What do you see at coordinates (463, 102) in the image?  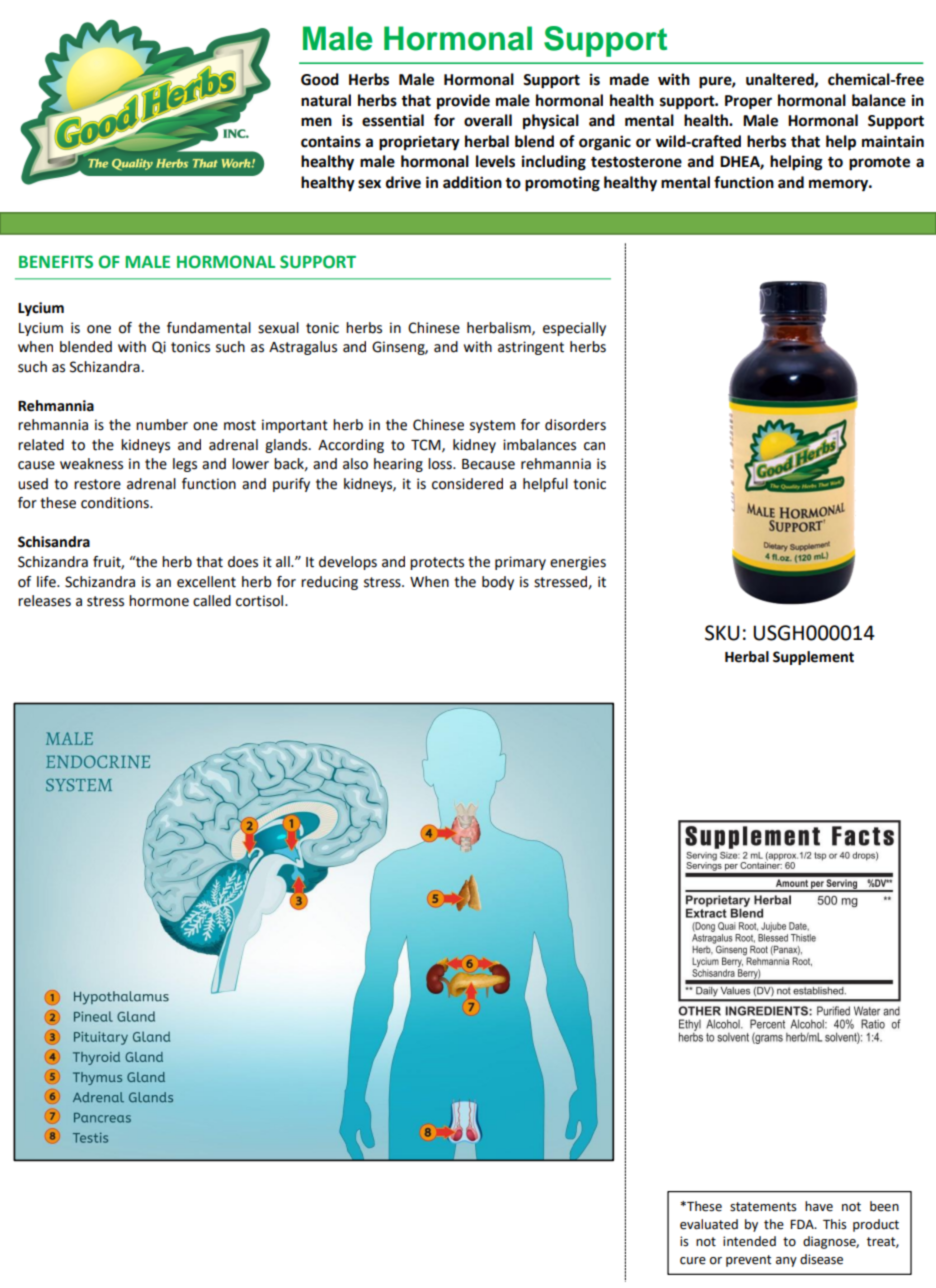 I see `provide` at bounding box center [463, 102].
